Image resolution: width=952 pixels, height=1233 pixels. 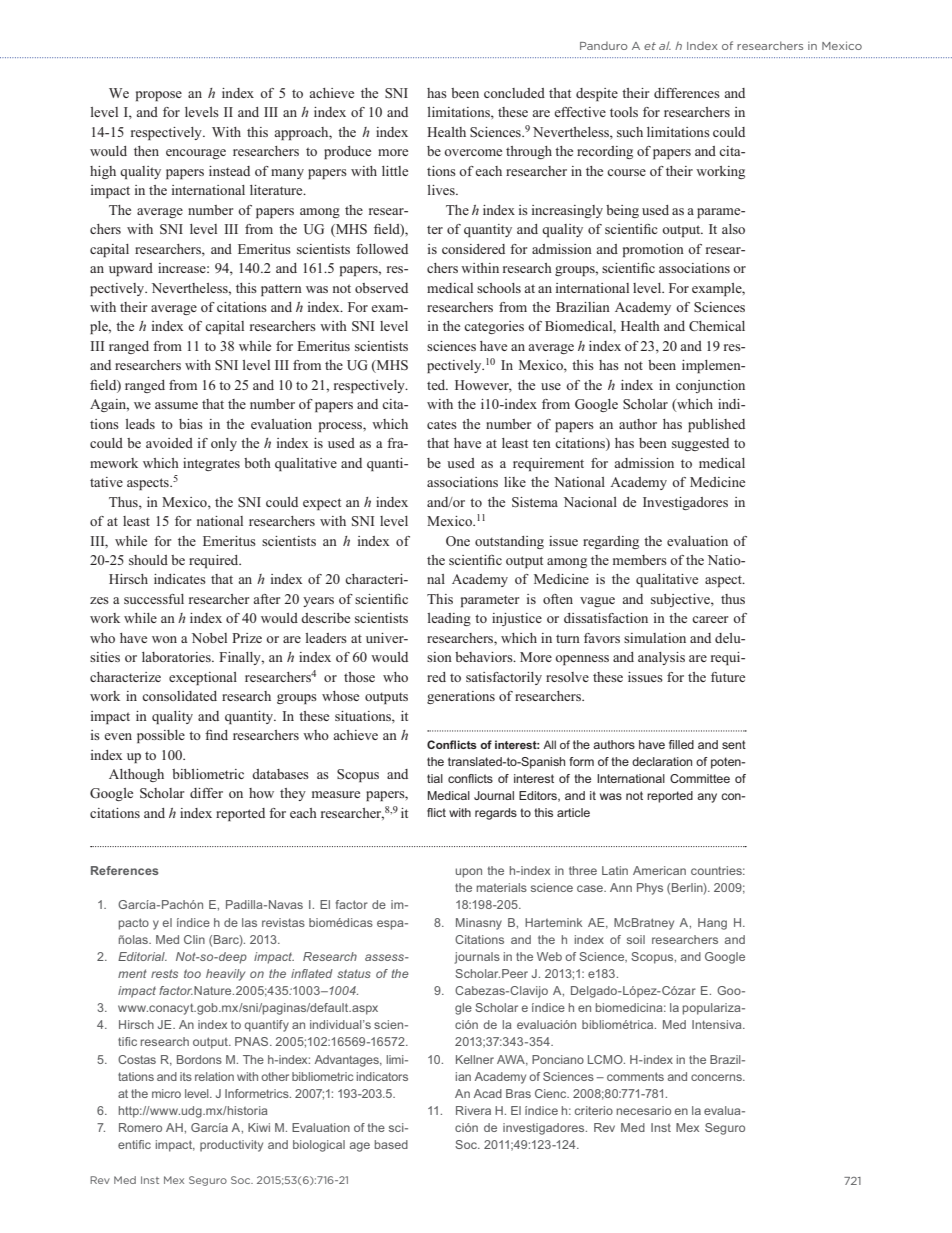 I want to click on simulation, so click(x=655, y=638).
